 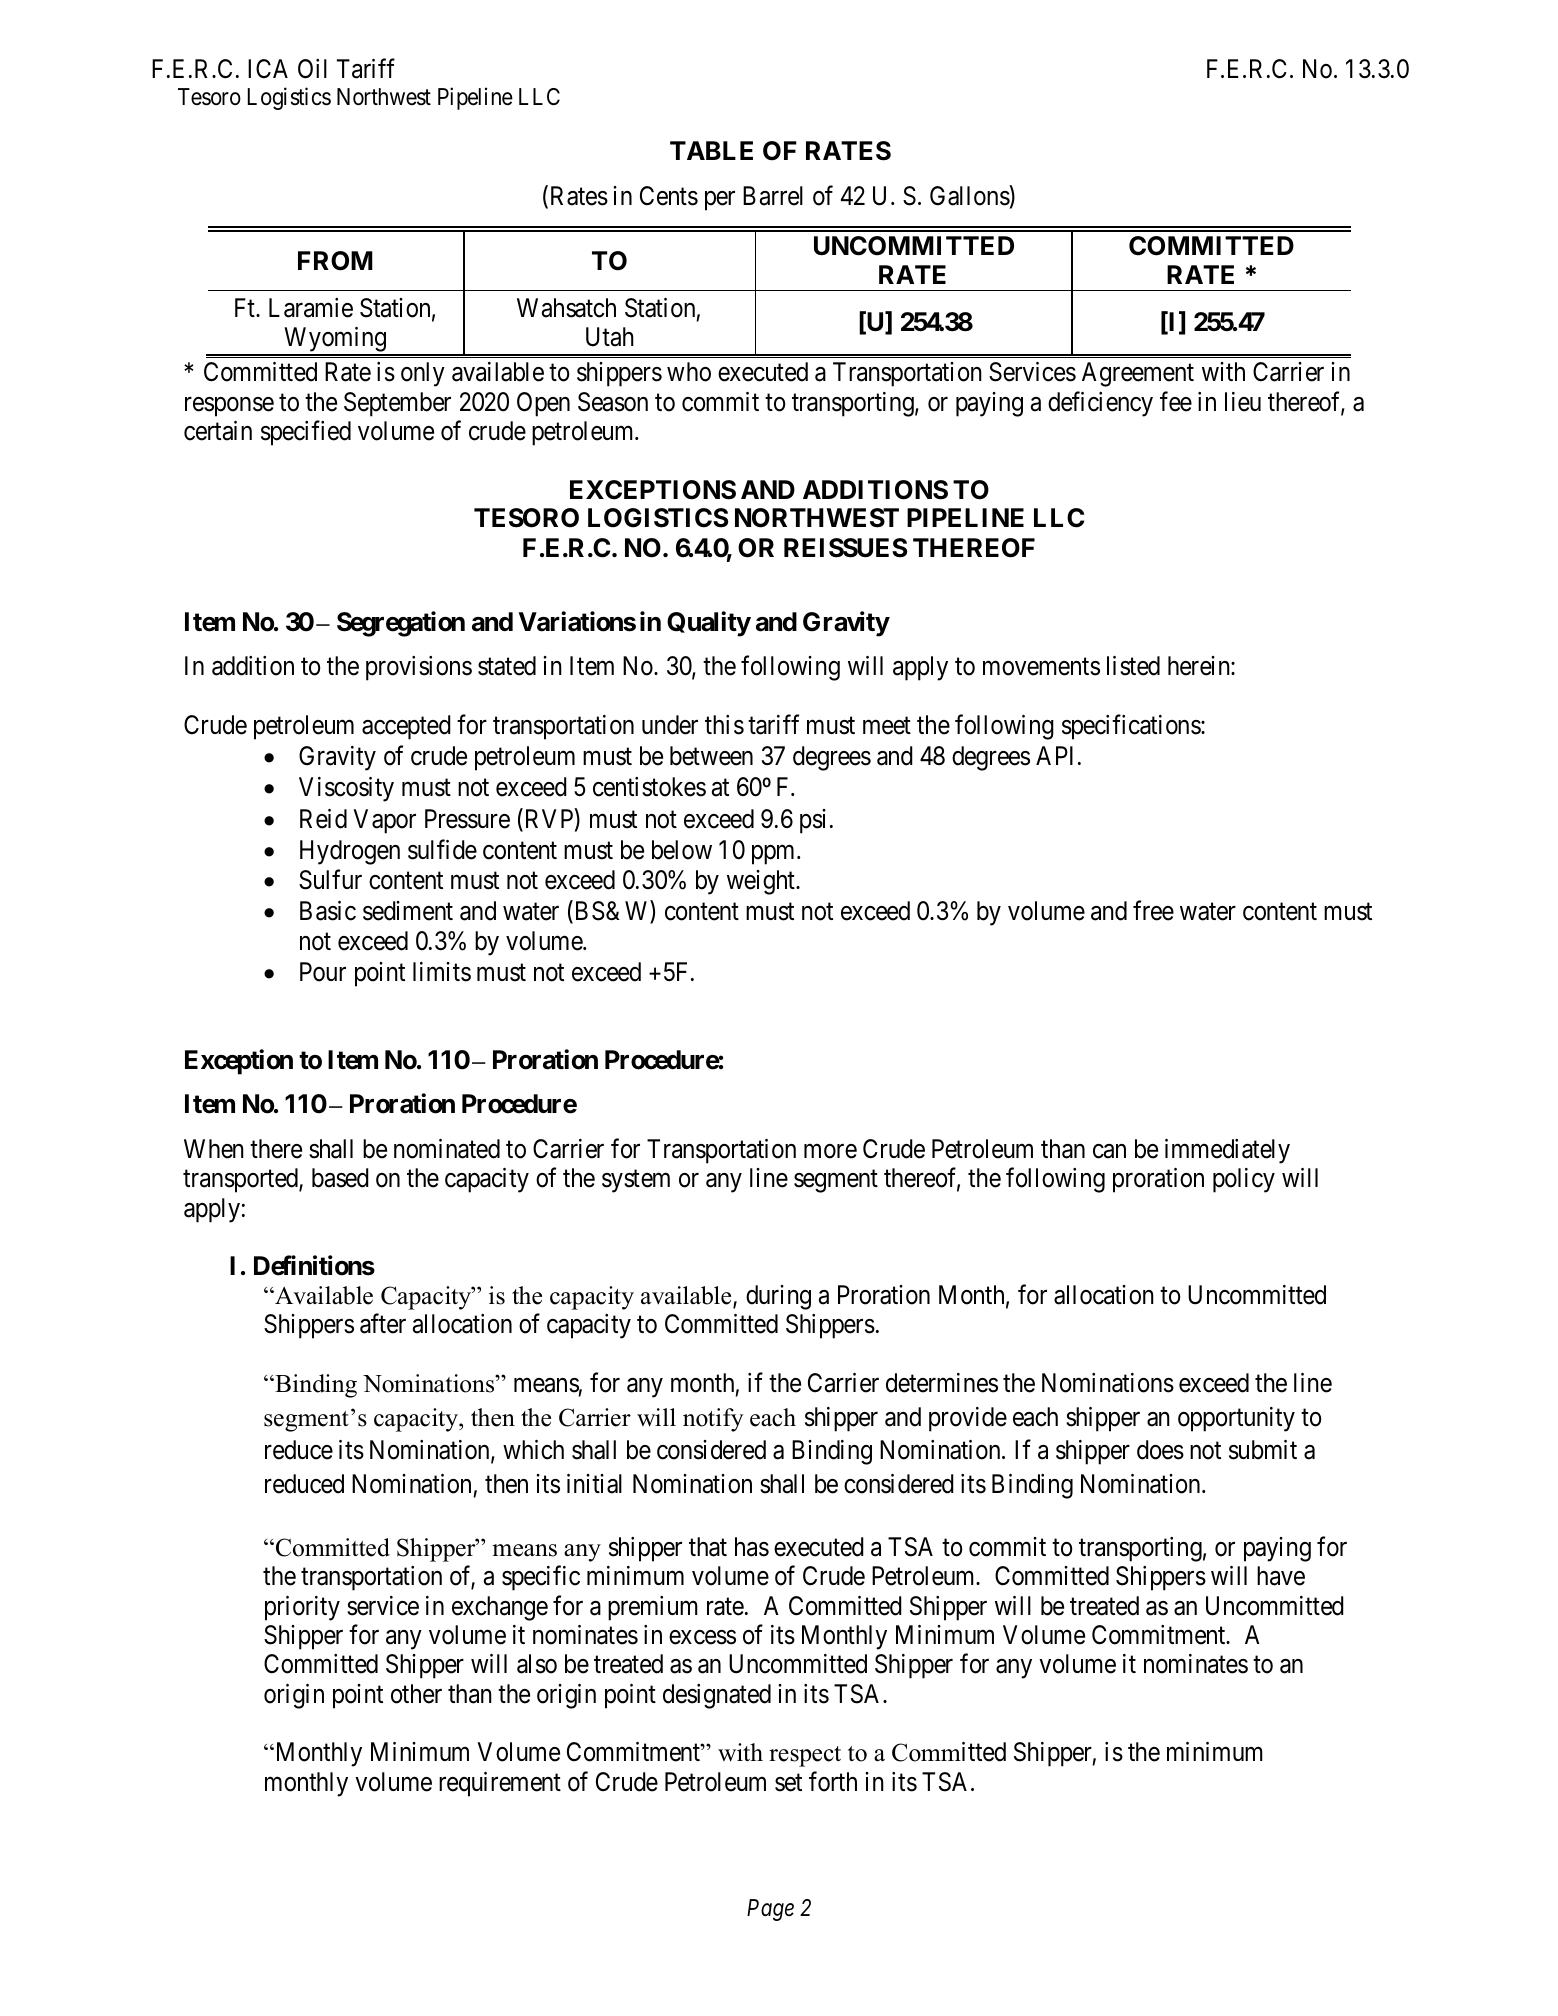 What do you see at coordinates (1160, 1450) in the screenshot?
I see `does` at bounding box center [1160, 1450].
